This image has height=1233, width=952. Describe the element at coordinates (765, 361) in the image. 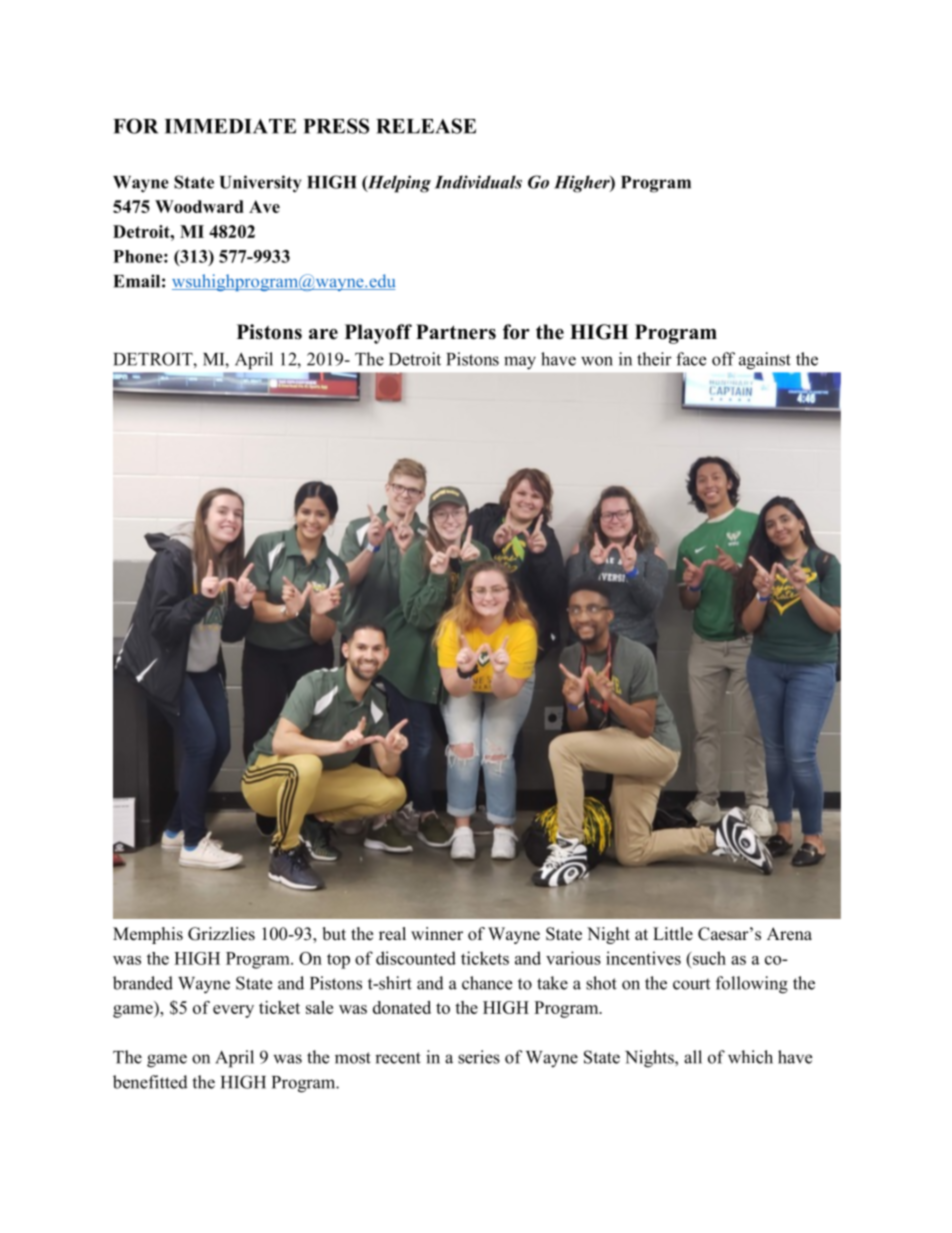

I see `against` at that location.
